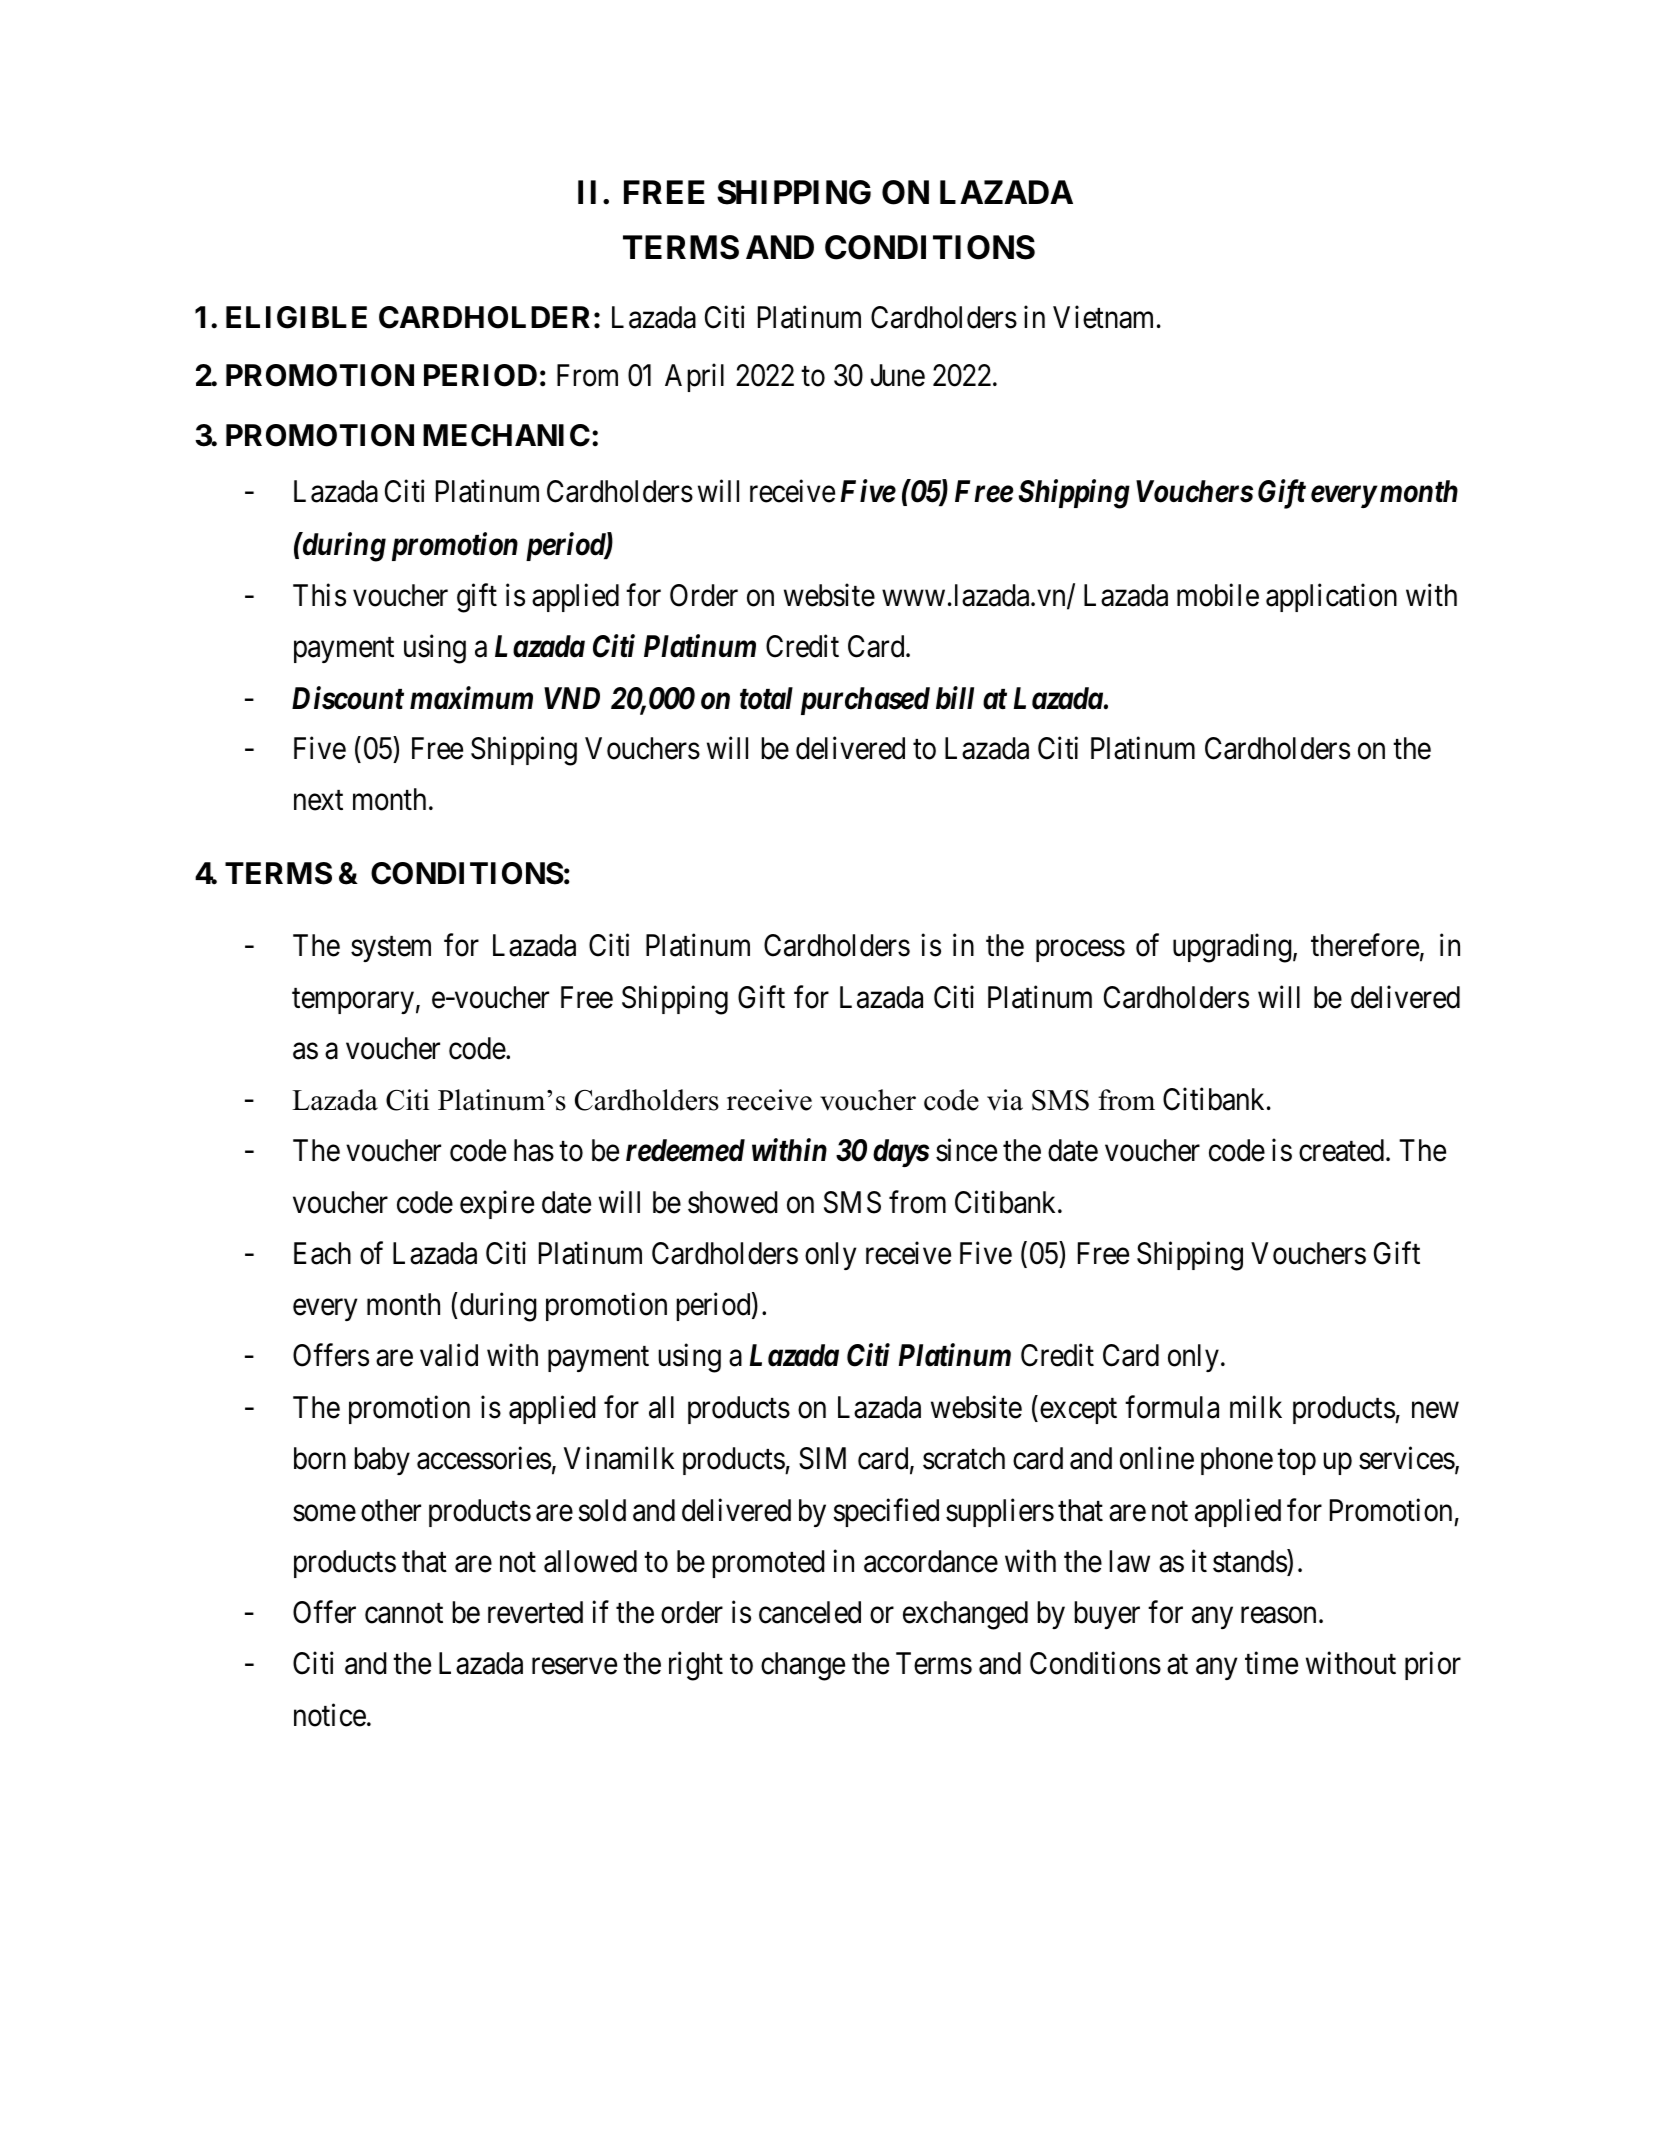 This document has width=1655, height=2141. I want to click on mobile, so click(1218, 595).
